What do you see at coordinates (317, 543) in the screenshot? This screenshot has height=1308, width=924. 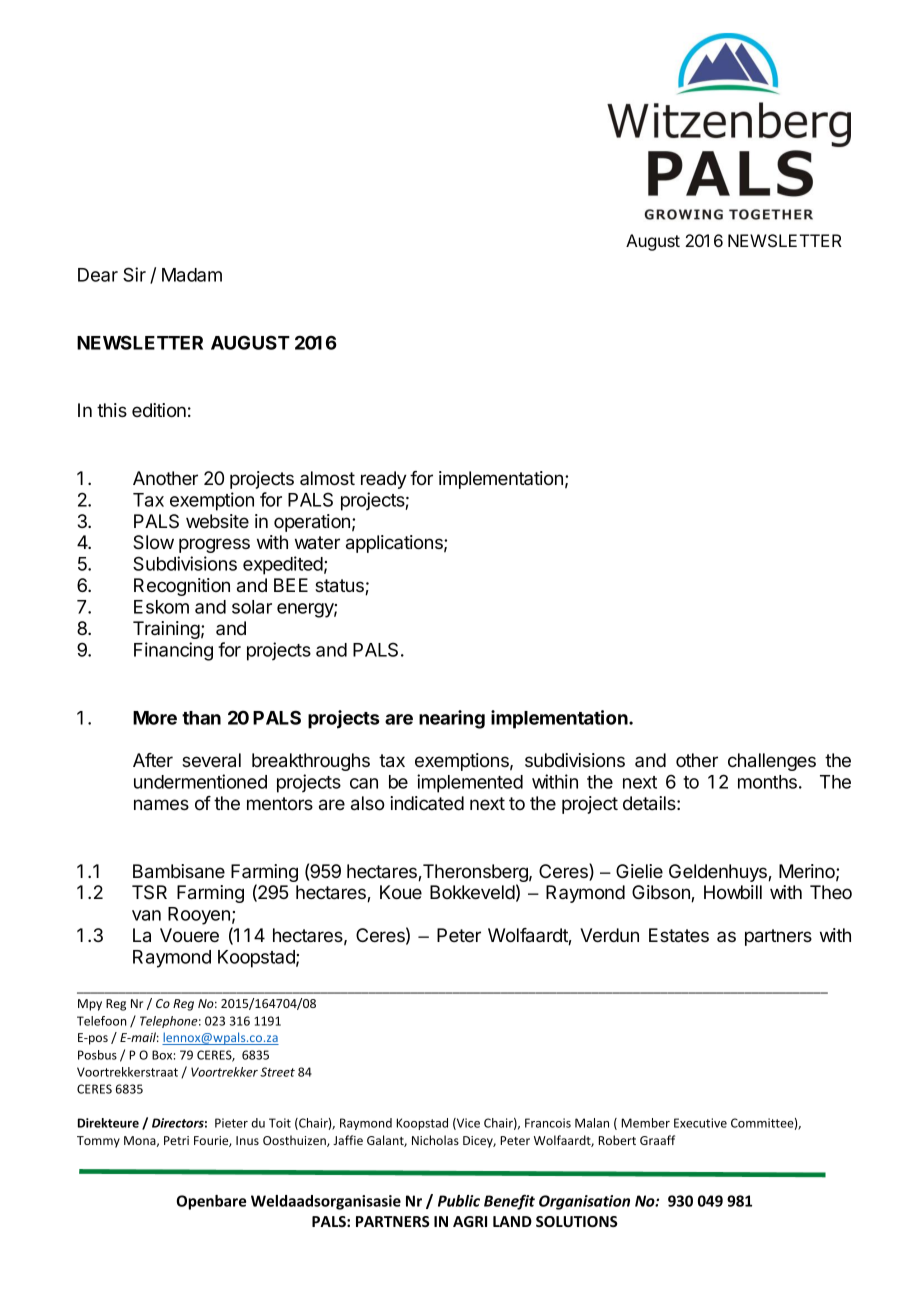 I see `water` at bounding box center [317, 543].
